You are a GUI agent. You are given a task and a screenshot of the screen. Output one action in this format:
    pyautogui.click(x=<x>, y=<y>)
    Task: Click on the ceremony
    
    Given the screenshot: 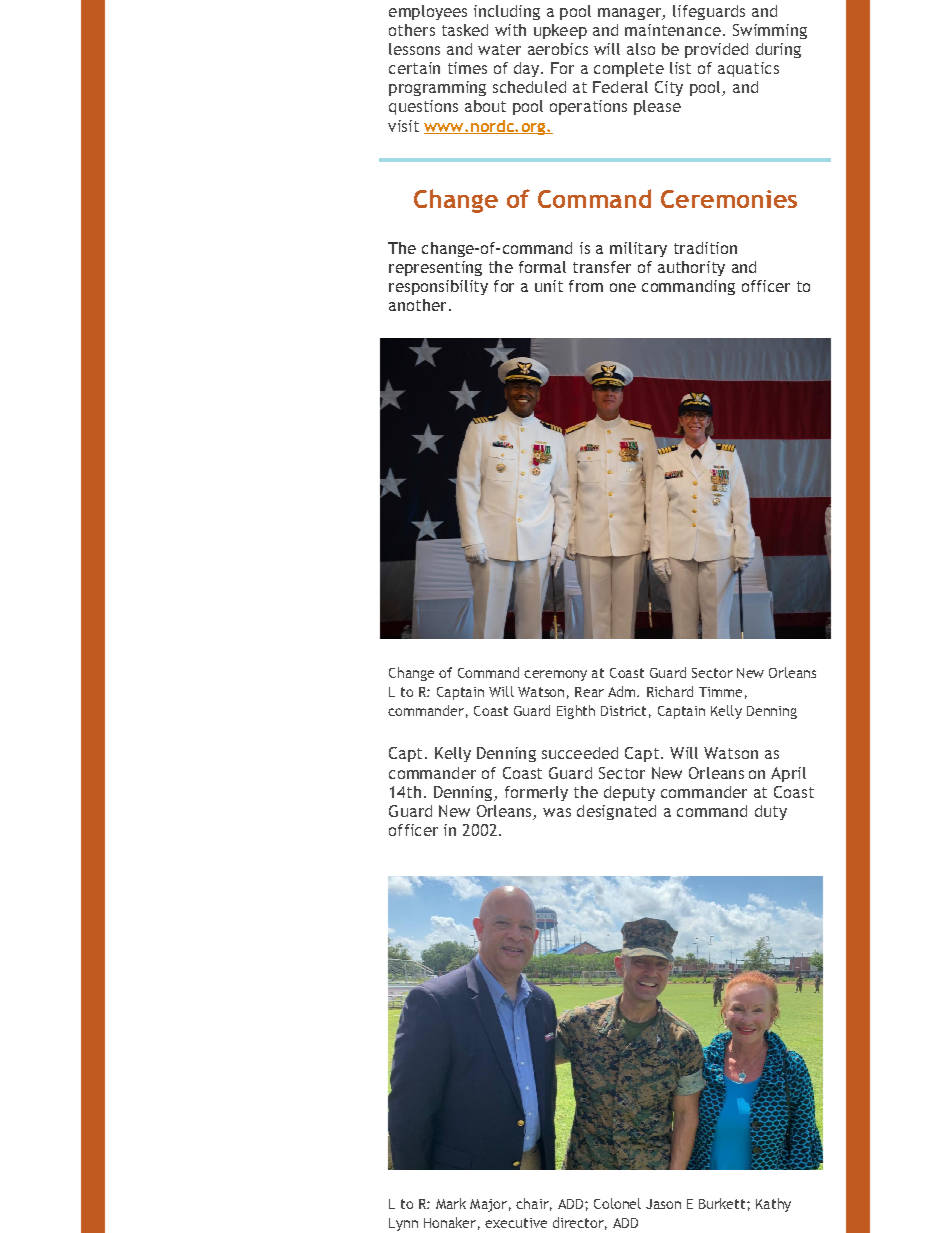 What is the action you would take?
    pyautogui.click(x=555, y=675)
